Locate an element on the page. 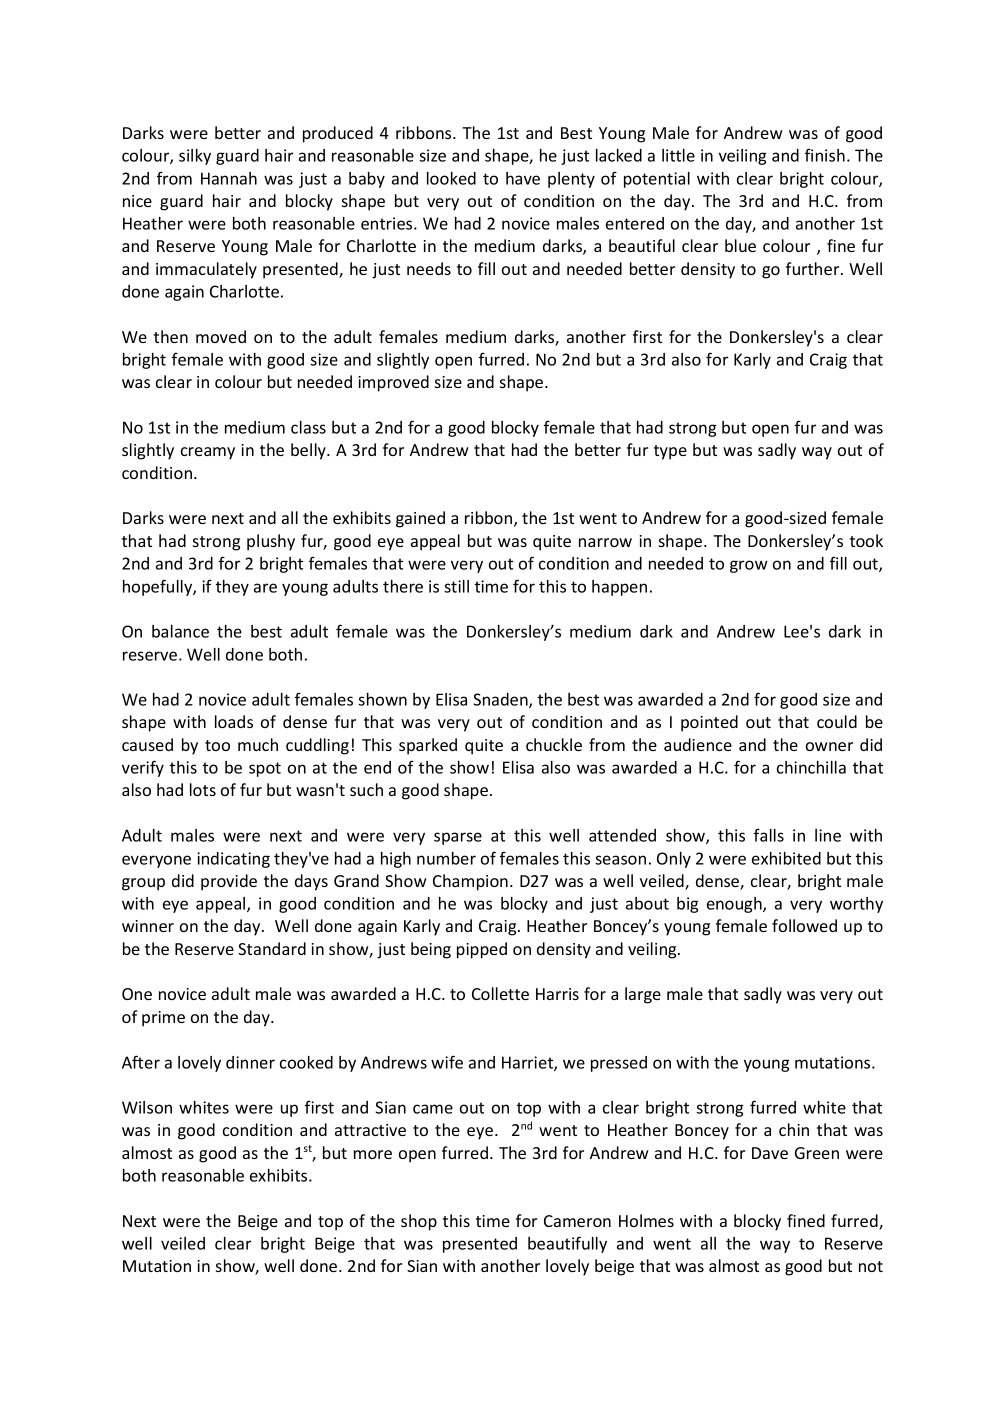  improved is located at coordinates (393, 383).
